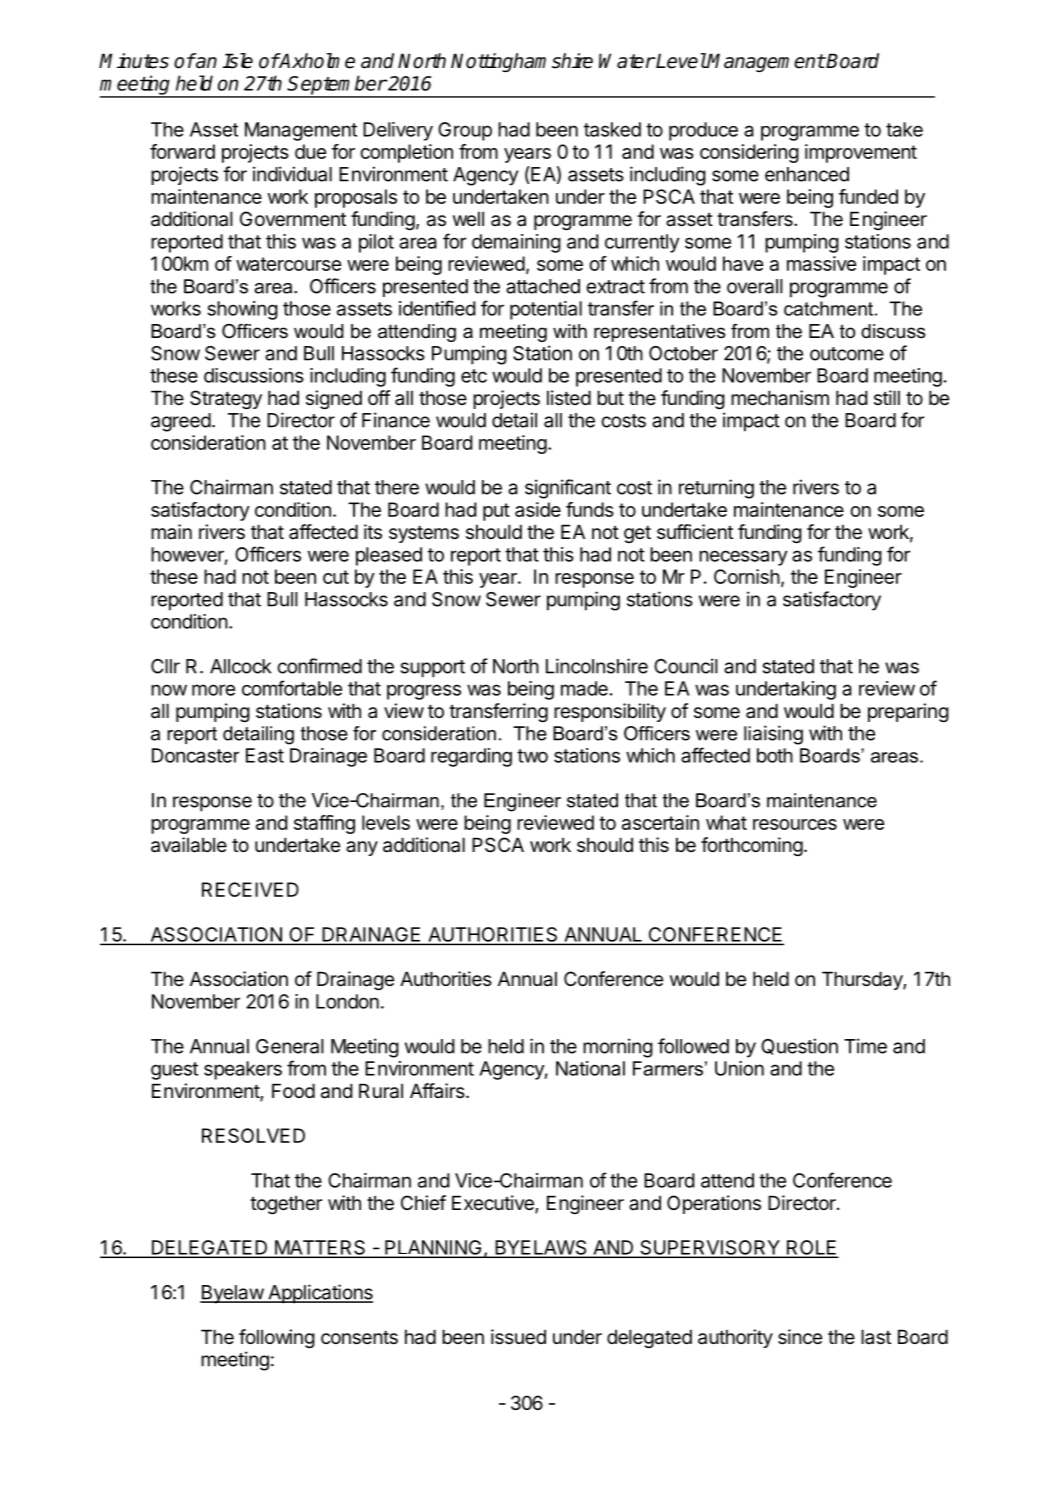 This screenshot has width=1052, height=1488. What do you see at coordinates (800, 1337) in the screenshot?
I see `since` at bounding box center [800, 1337].
